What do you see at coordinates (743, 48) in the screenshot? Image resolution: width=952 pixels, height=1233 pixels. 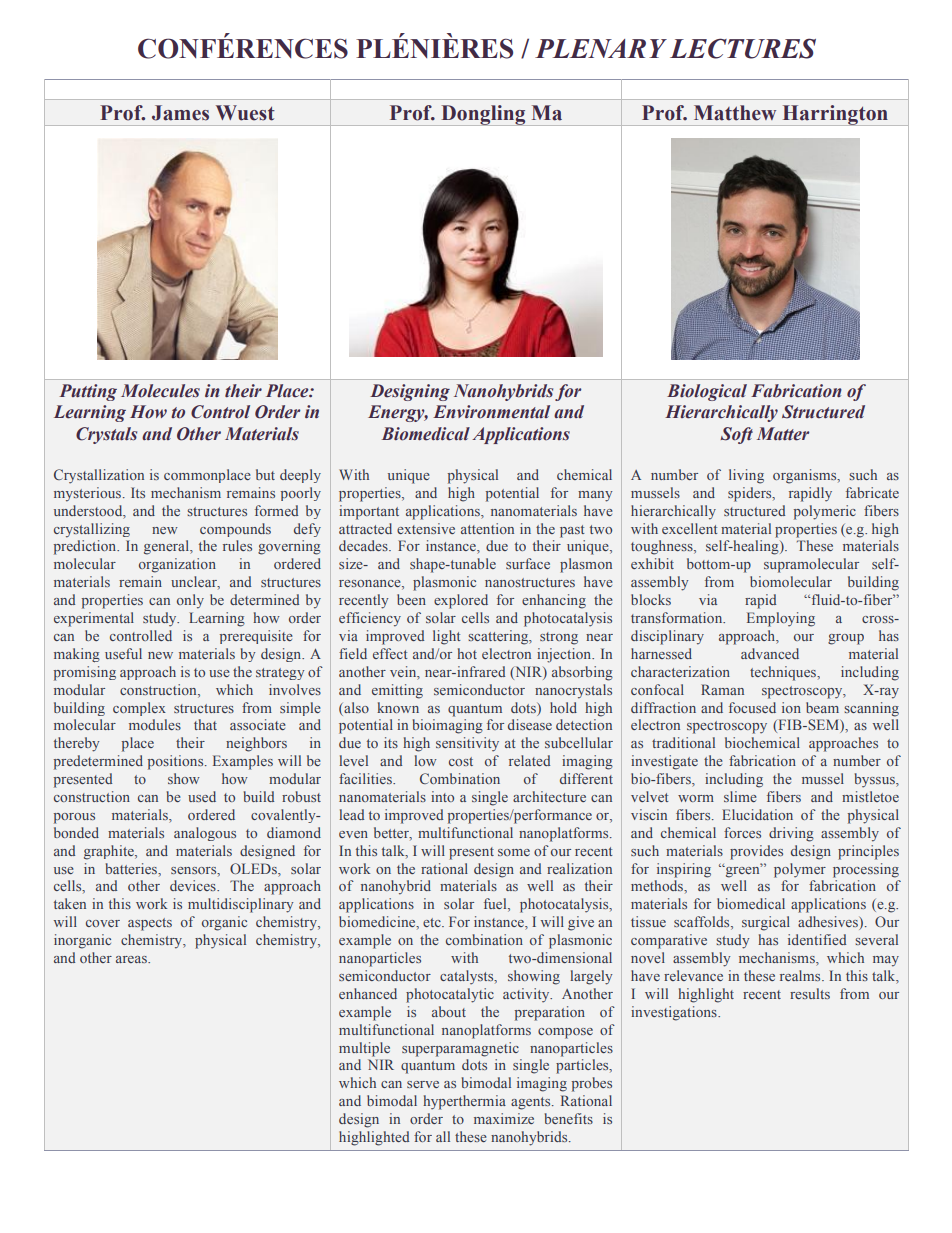 I see `LECTURES` at bounding box center [743, 48].
